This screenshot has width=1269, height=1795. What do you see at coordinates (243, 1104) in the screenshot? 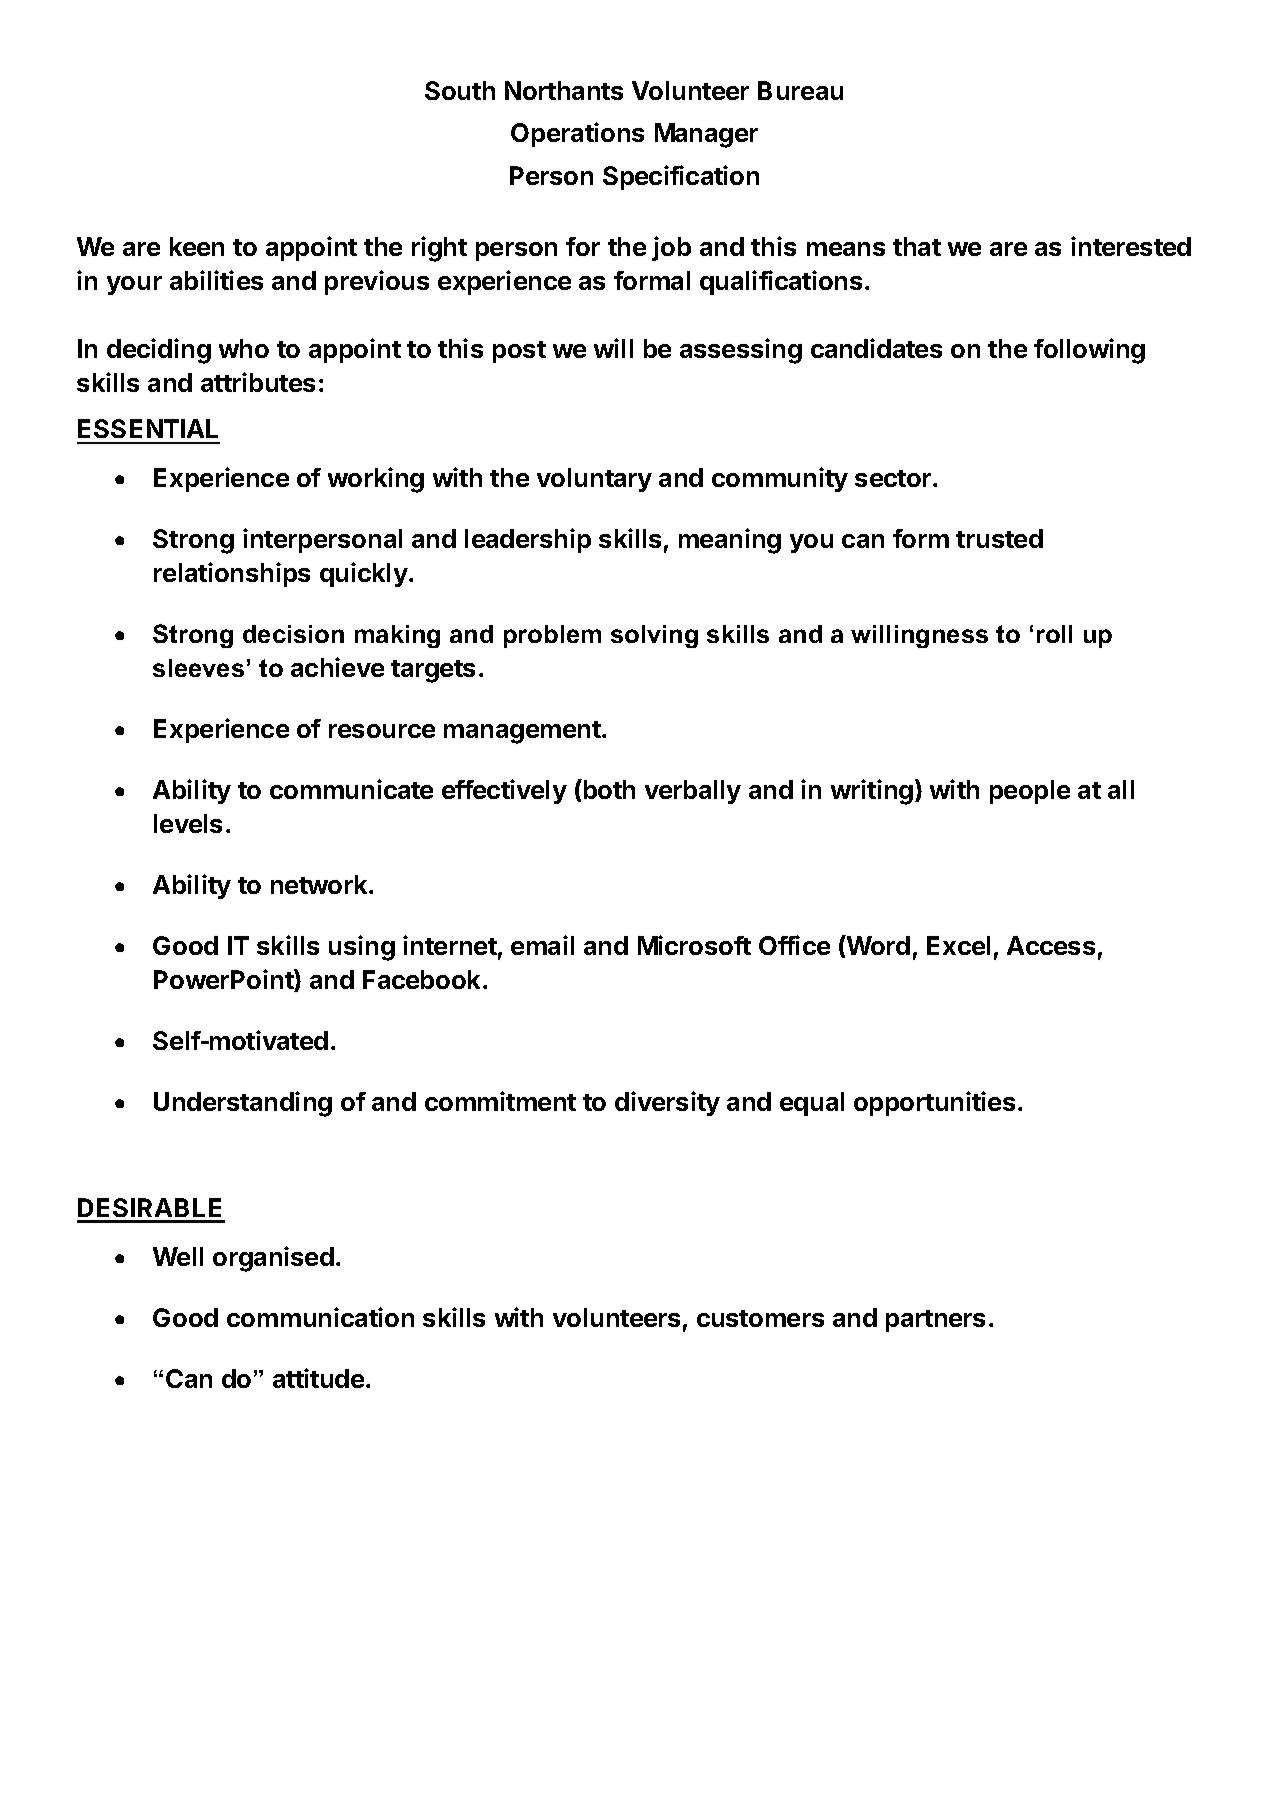
I see `Understanding` at bounding box center [243, 1104].
